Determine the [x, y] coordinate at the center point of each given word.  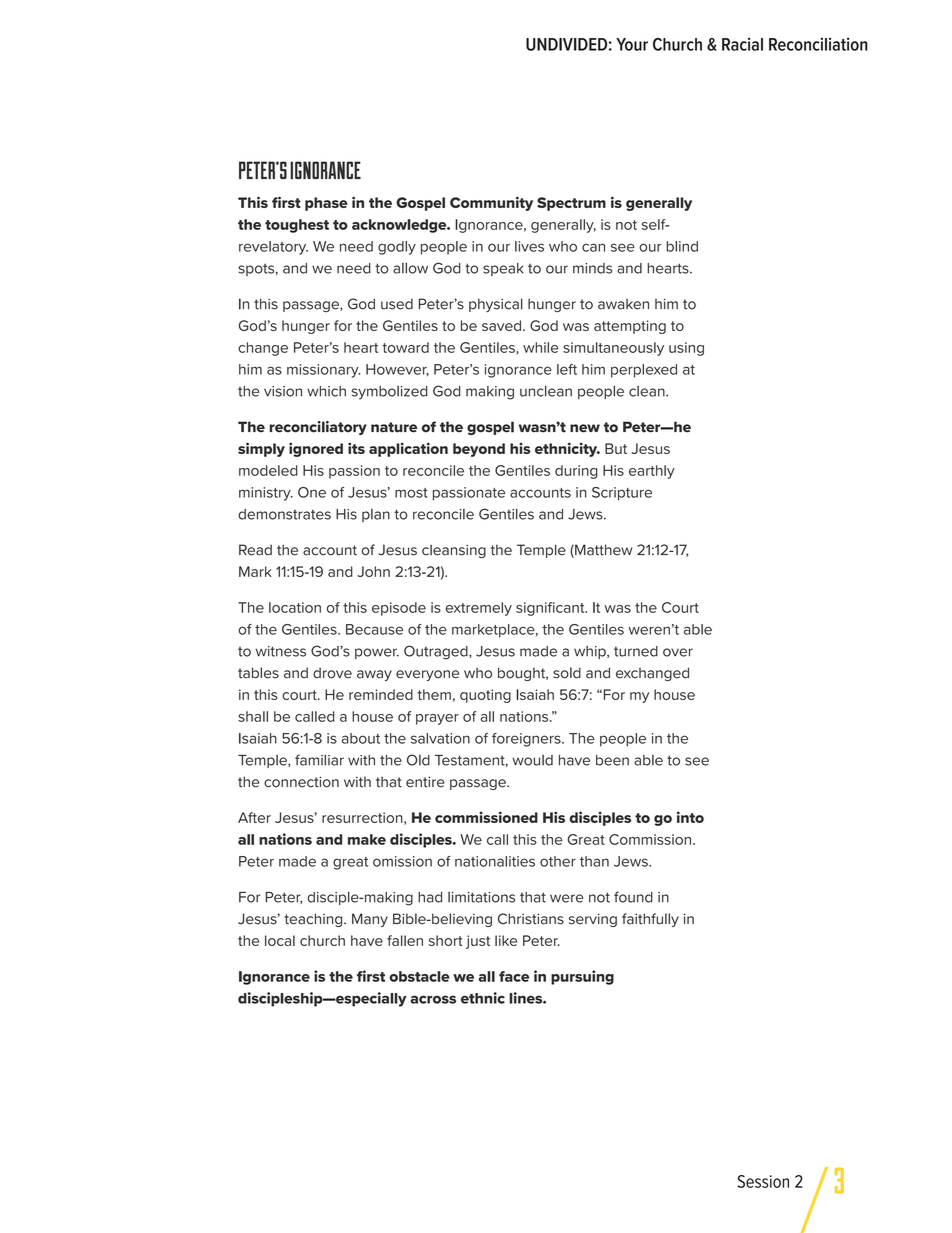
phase [326, 204]
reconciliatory [318, 428]
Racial [742, 44]
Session [763, 1181]
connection [301, 782]
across [433, 999]
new [585, 428]
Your [632, 44]
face [514, 976]
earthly [652, 472]
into [690, 817]
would [532, 760]
